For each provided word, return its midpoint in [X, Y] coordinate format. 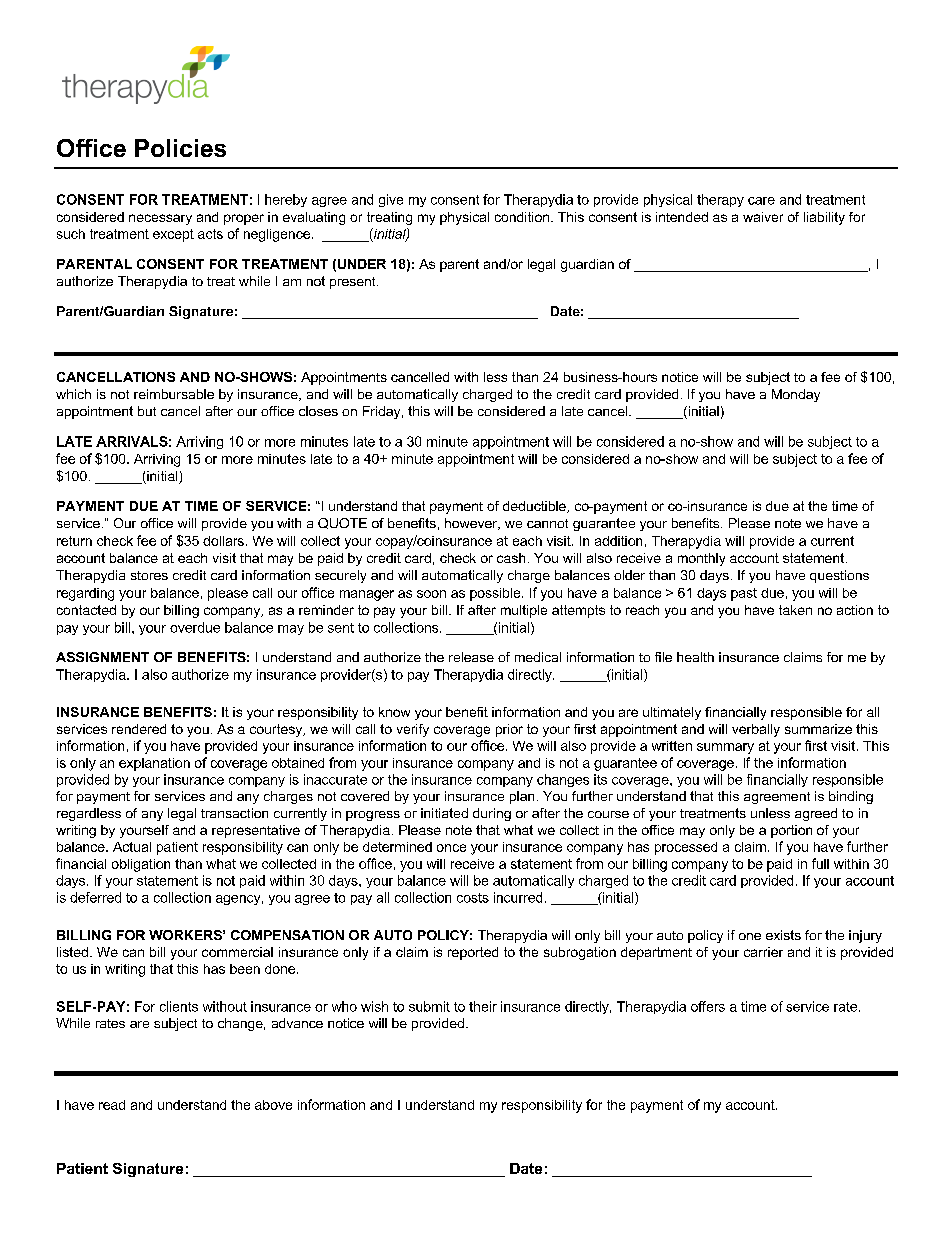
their [483, 1006]
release [471, 657]
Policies [180, 148]
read [112, 1105]
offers [708, 1006]
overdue [195, 627]
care [761, 201]
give [391, 200]
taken [795, 610]
